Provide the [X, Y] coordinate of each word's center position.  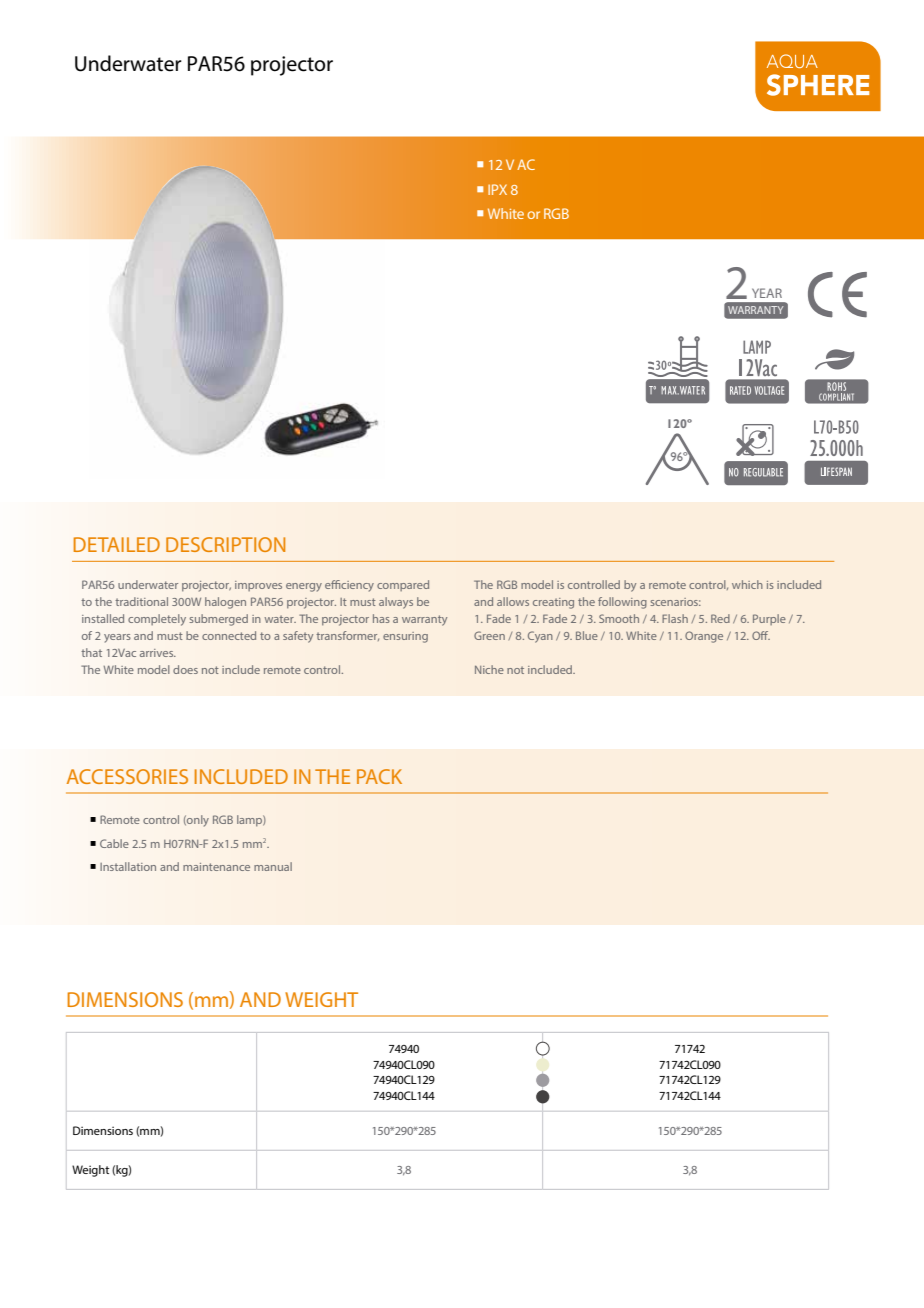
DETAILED [117, 544]
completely [157, 620]
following [622, 603]
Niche [489, 669]
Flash [675, 618]
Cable [114, 843]
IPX [497, 189]
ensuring [405, 637]
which [747, 584]
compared [403, 585]
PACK [379, 776]
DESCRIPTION [225, 544]
